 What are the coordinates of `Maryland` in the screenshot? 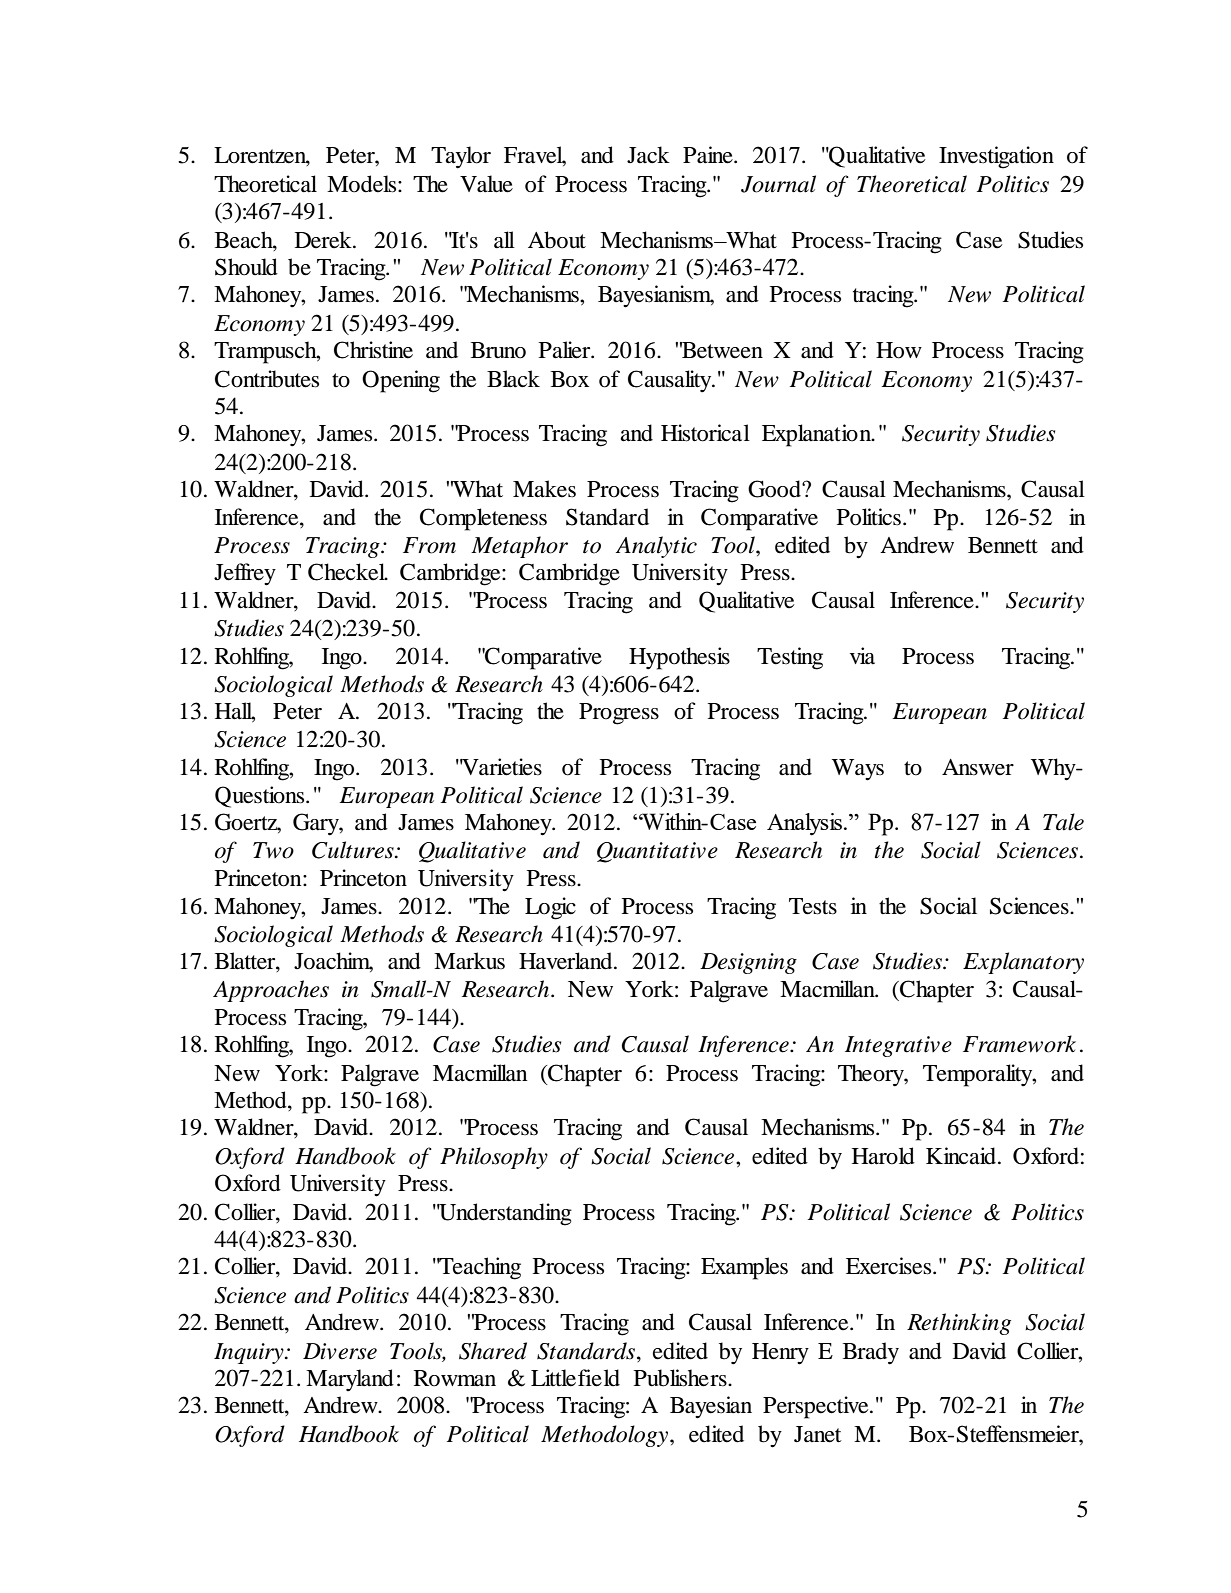 It's located at (350, 1380).
